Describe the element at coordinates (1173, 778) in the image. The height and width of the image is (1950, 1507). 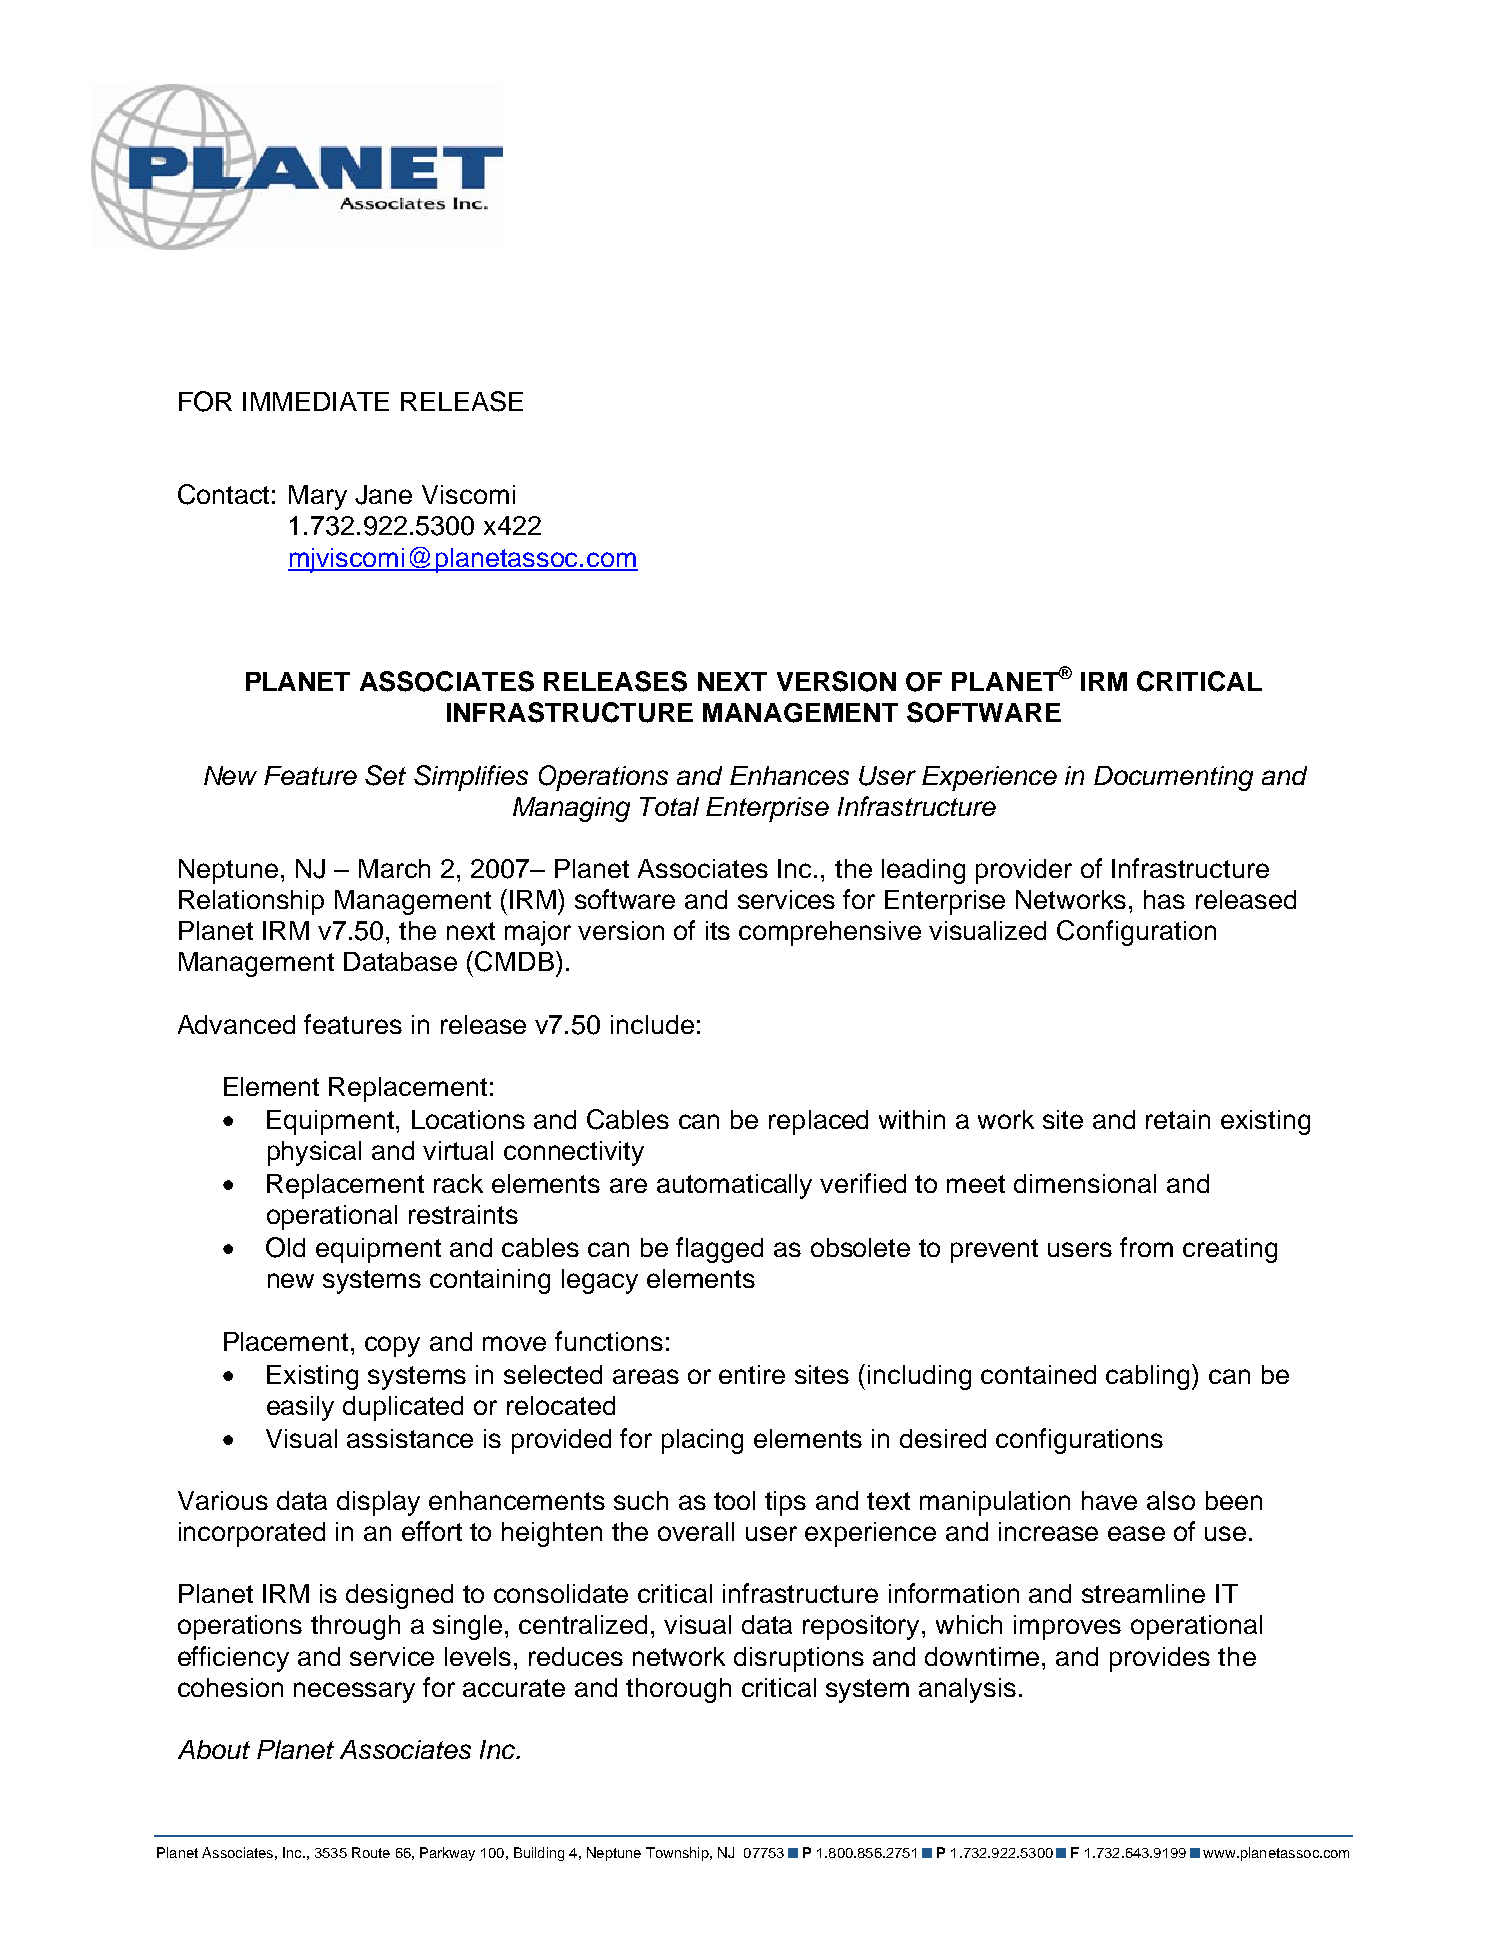
I see `Documenting` at that location.
